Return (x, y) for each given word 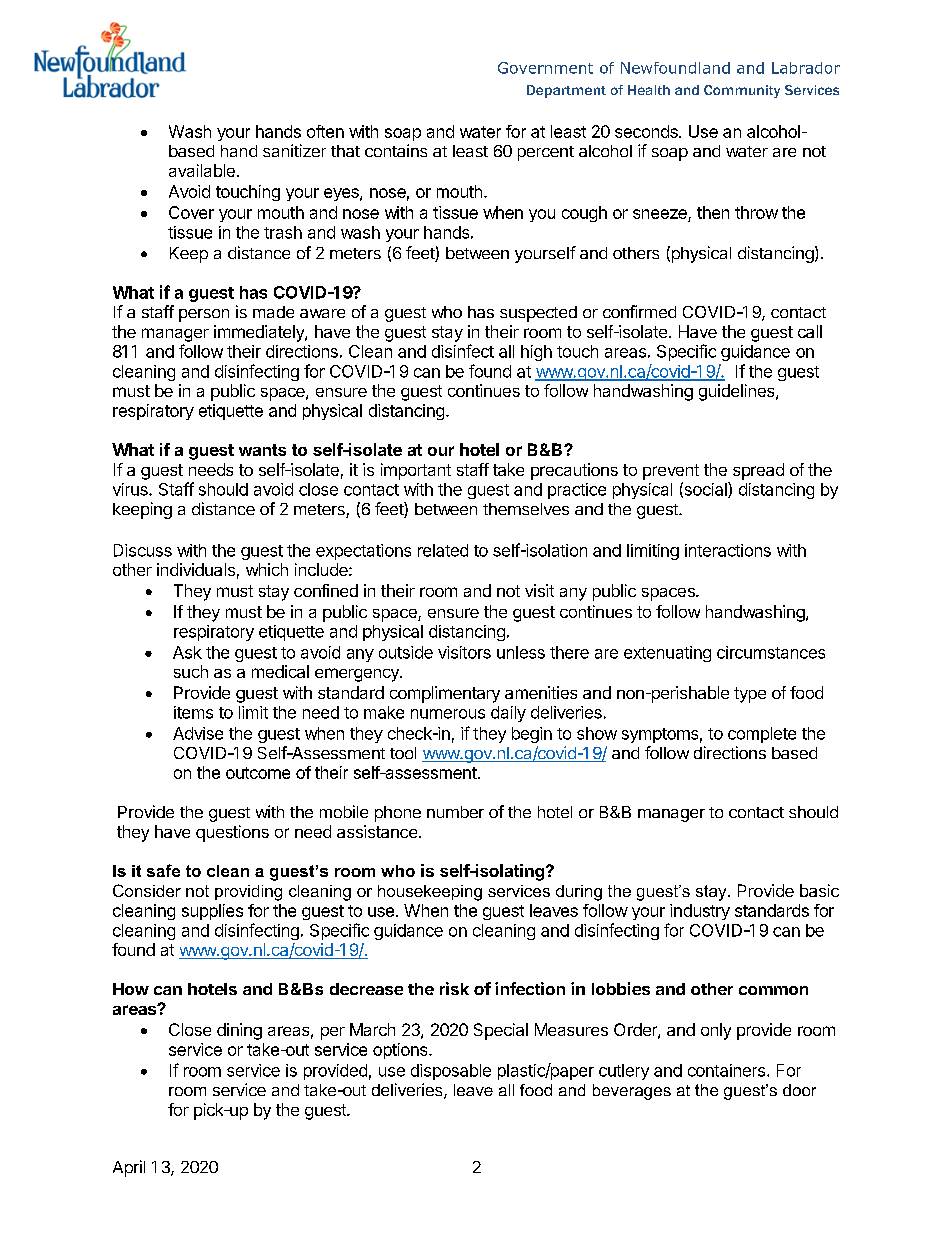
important (416, 471)
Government (545, 68)
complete (762, 735)
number (455, 812)
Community (742, 91)
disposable (451, 1072)
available (202, 170)
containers (726, 1070)
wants (262, 450)
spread (758, 471)
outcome (258, 773)
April (129, 1168)
